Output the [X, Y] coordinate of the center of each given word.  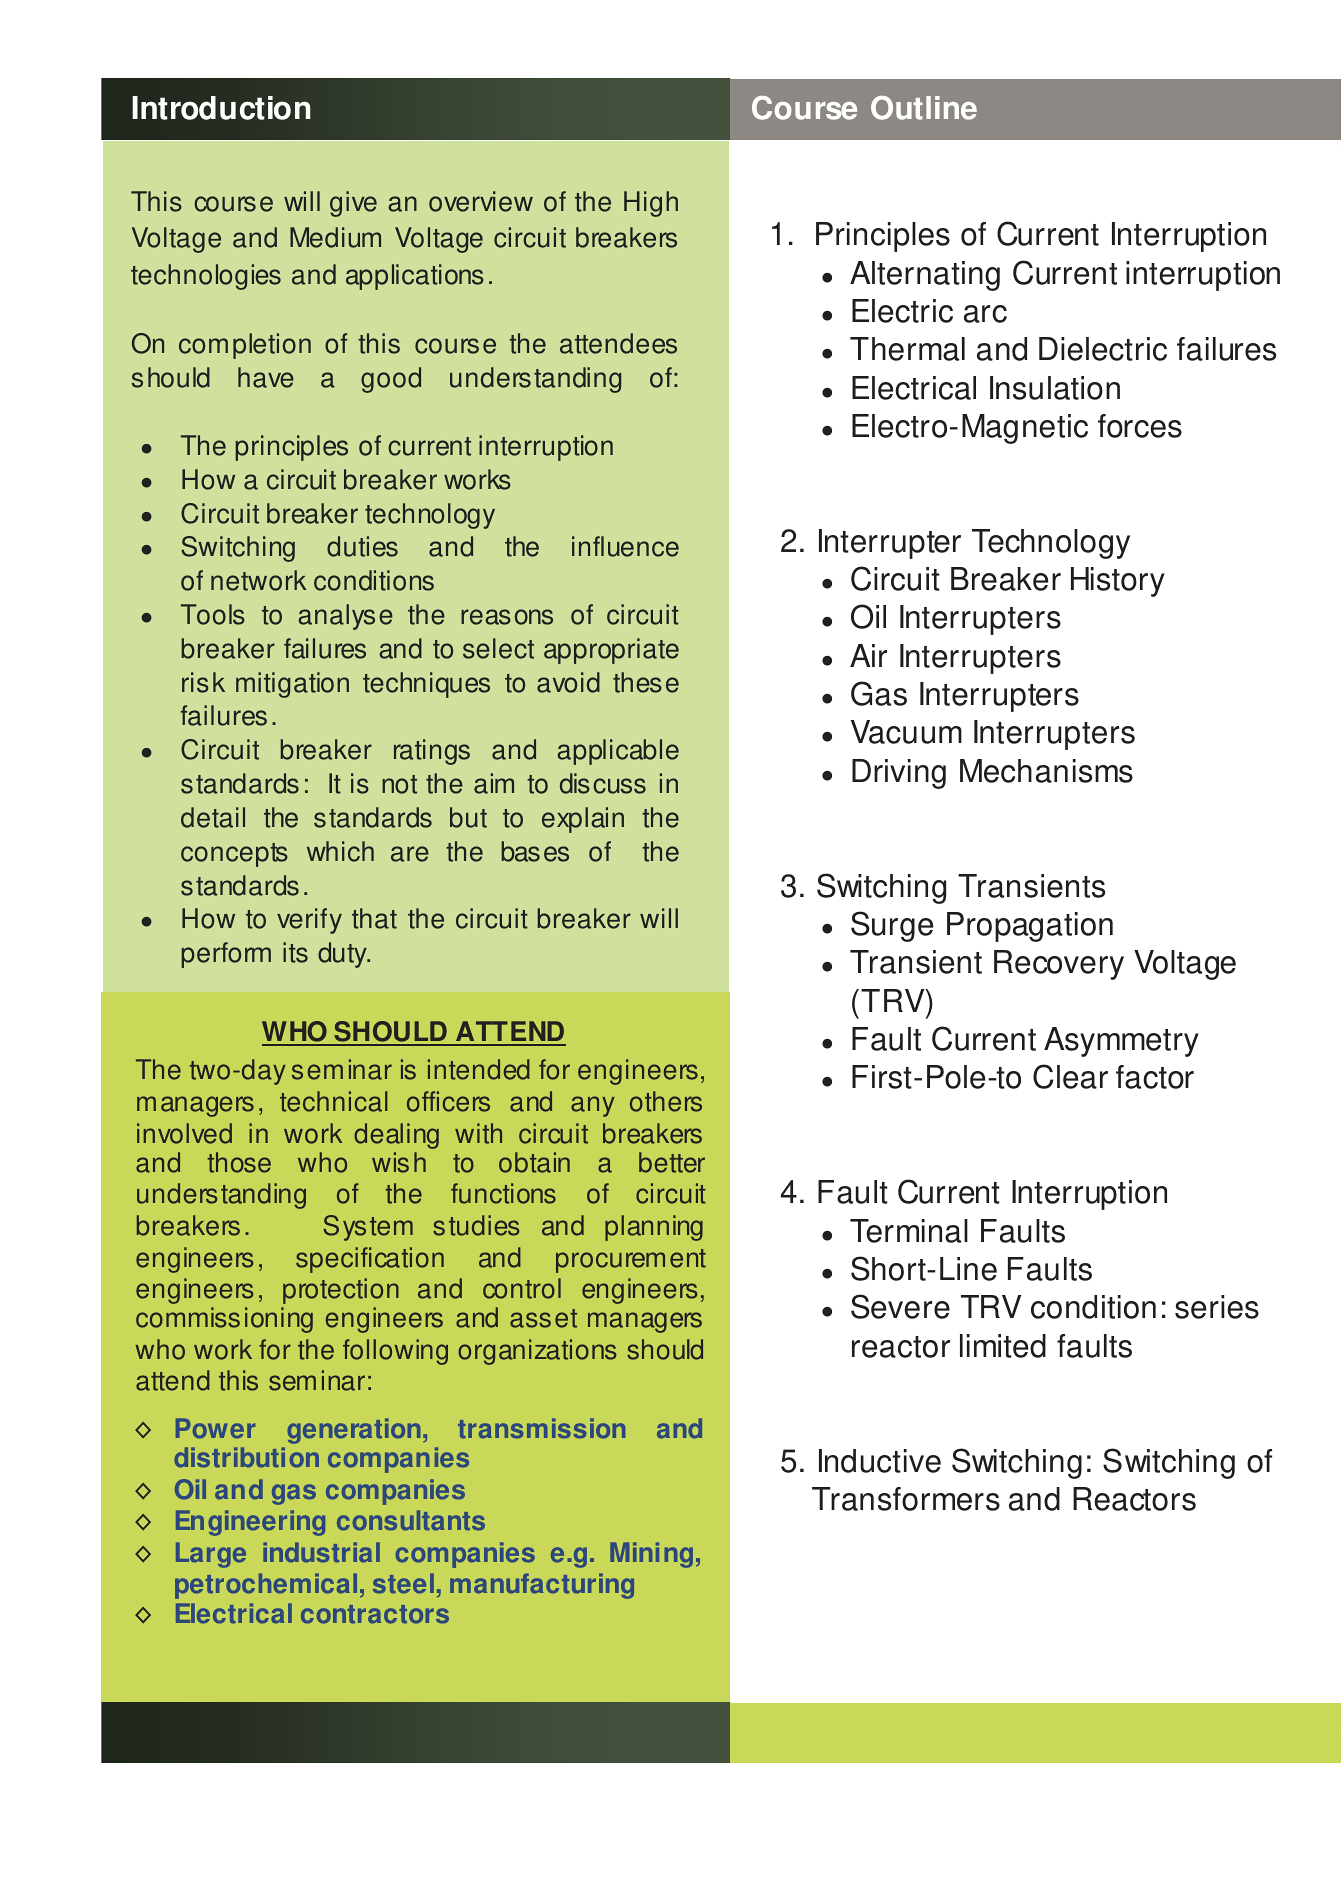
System [368, 1228]
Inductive [880, 1461]
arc [985, 314]
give [353, 204]
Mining [651, 1555]
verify [309, 921]
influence [625, 546]
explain [583, 820]
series [1217, 1307]
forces [1140, 426]
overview [481, 201]
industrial [321, 1552]
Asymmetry [1121, 1042]
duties [362, 546]
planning [654, 1228]
